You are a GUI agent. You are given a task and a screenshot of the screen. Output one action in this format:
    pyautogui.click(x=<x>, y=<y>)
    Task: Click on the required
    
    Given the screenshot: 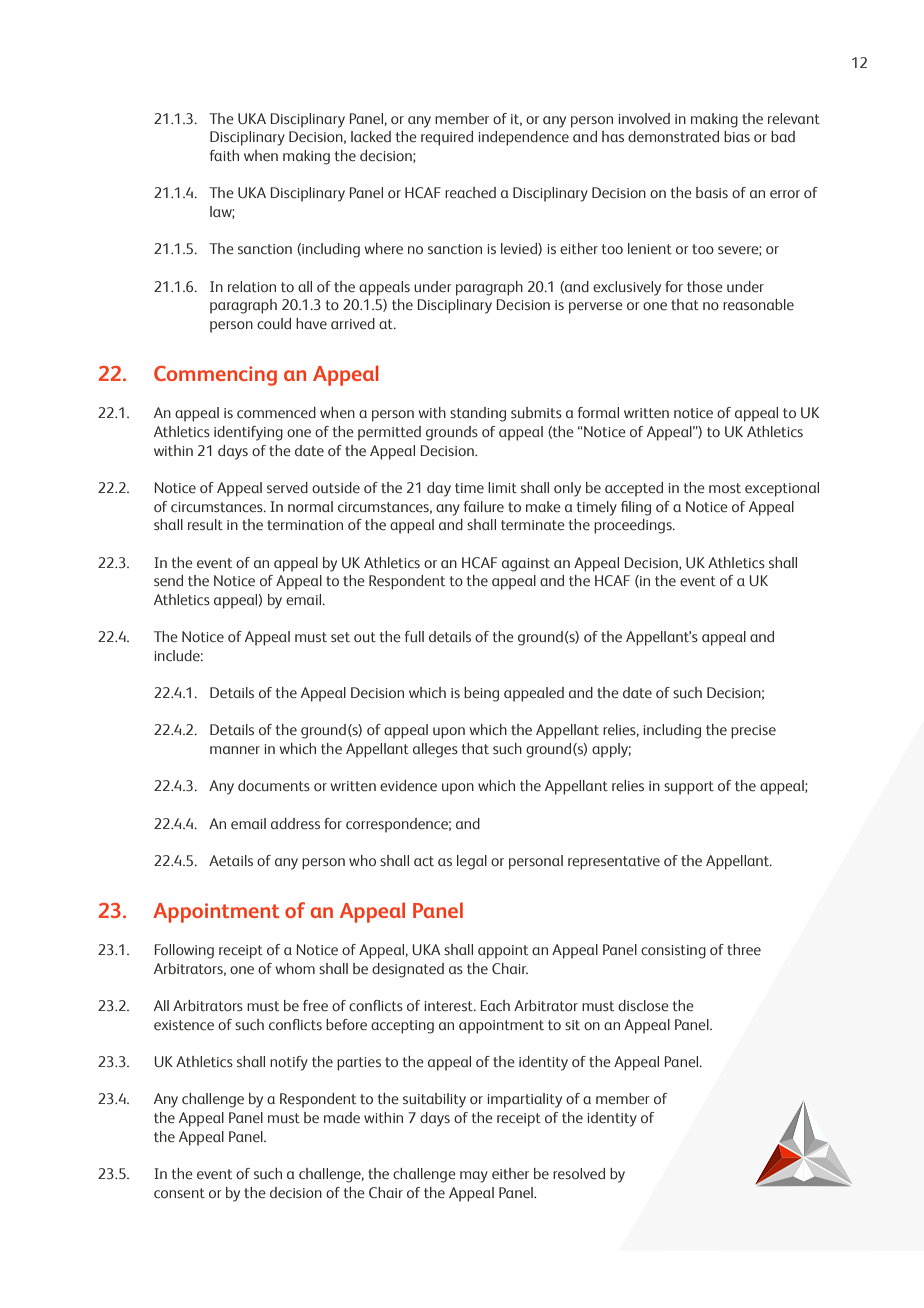 What is the action you would take?
    pyautogui.click(x=447, y=138)
